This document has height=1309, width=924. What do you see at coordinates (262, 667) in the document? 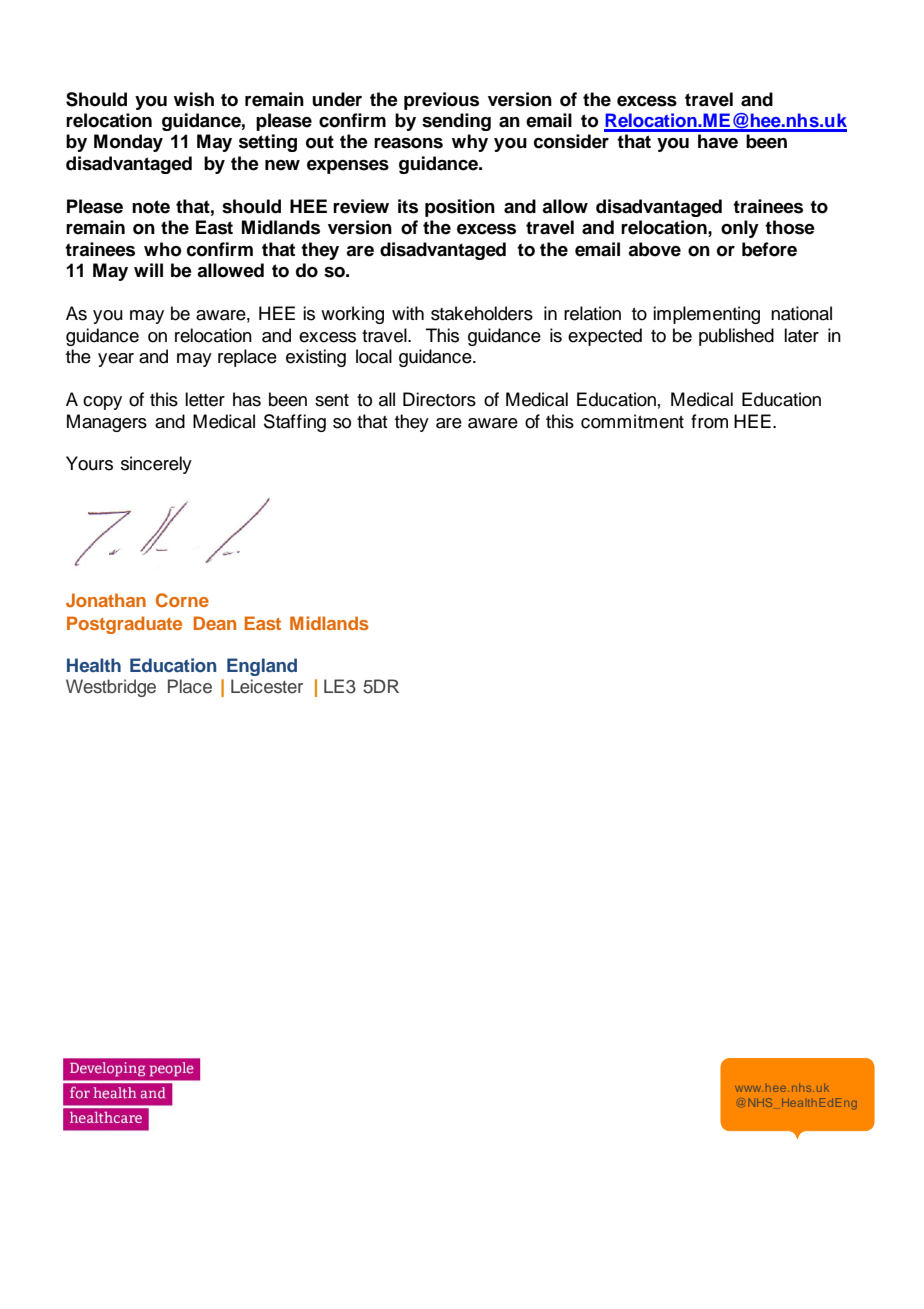
I see `England` at bounding box center [262, 667].
